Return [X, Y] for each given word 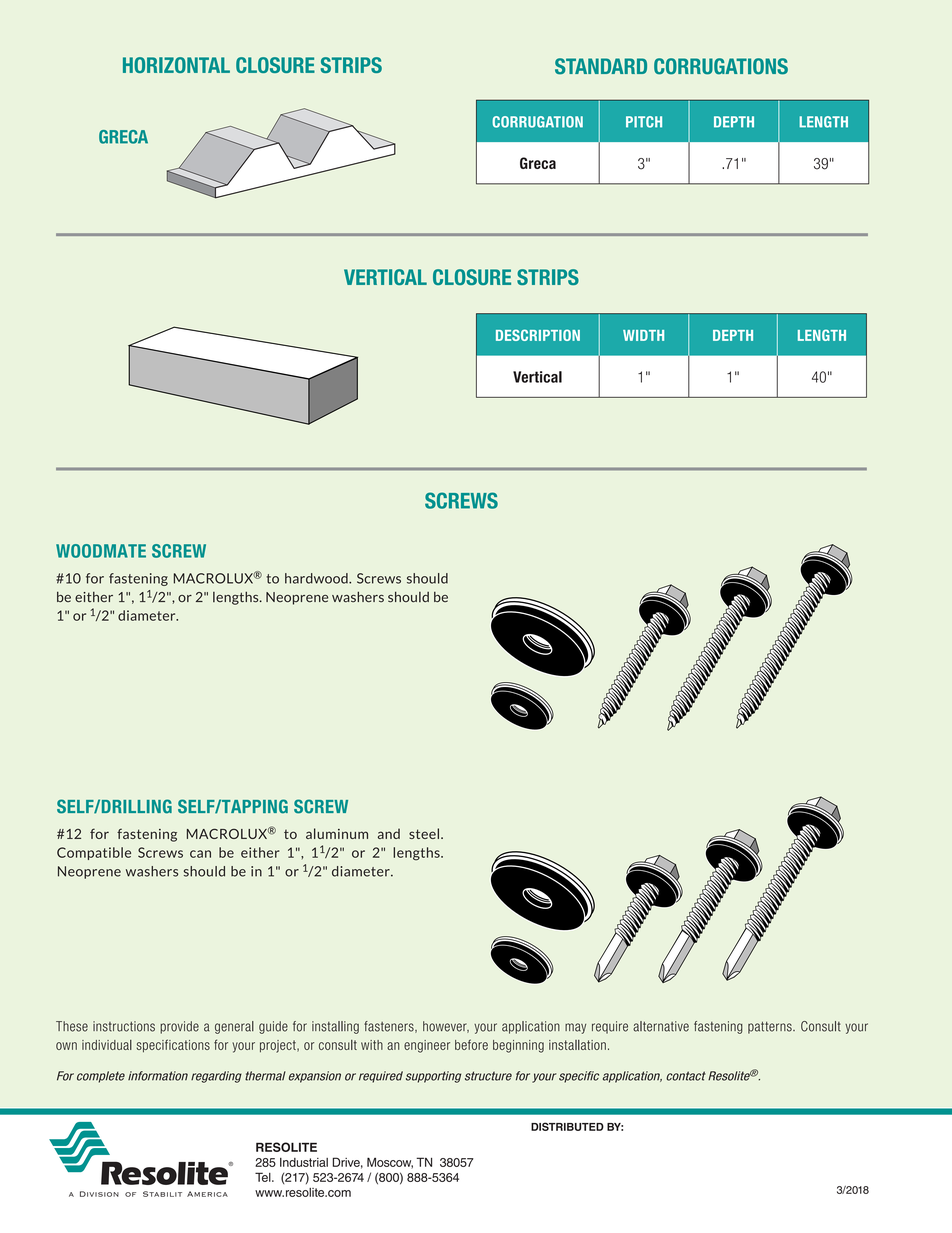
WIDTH [643, 335]
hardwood [317, 578]
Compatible [94, 853]
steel [424, 833]
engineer [427, 1046]
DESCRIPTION [538, 335]
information [158, 1076]
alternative [661, 1026]
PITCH [644, 122]
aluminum [337, 833]
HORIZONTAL [176, 65]
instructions [124, 1026]
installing [335, 1027]
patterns [771, 1027]
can [200, 854]
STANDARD [601, 66]
